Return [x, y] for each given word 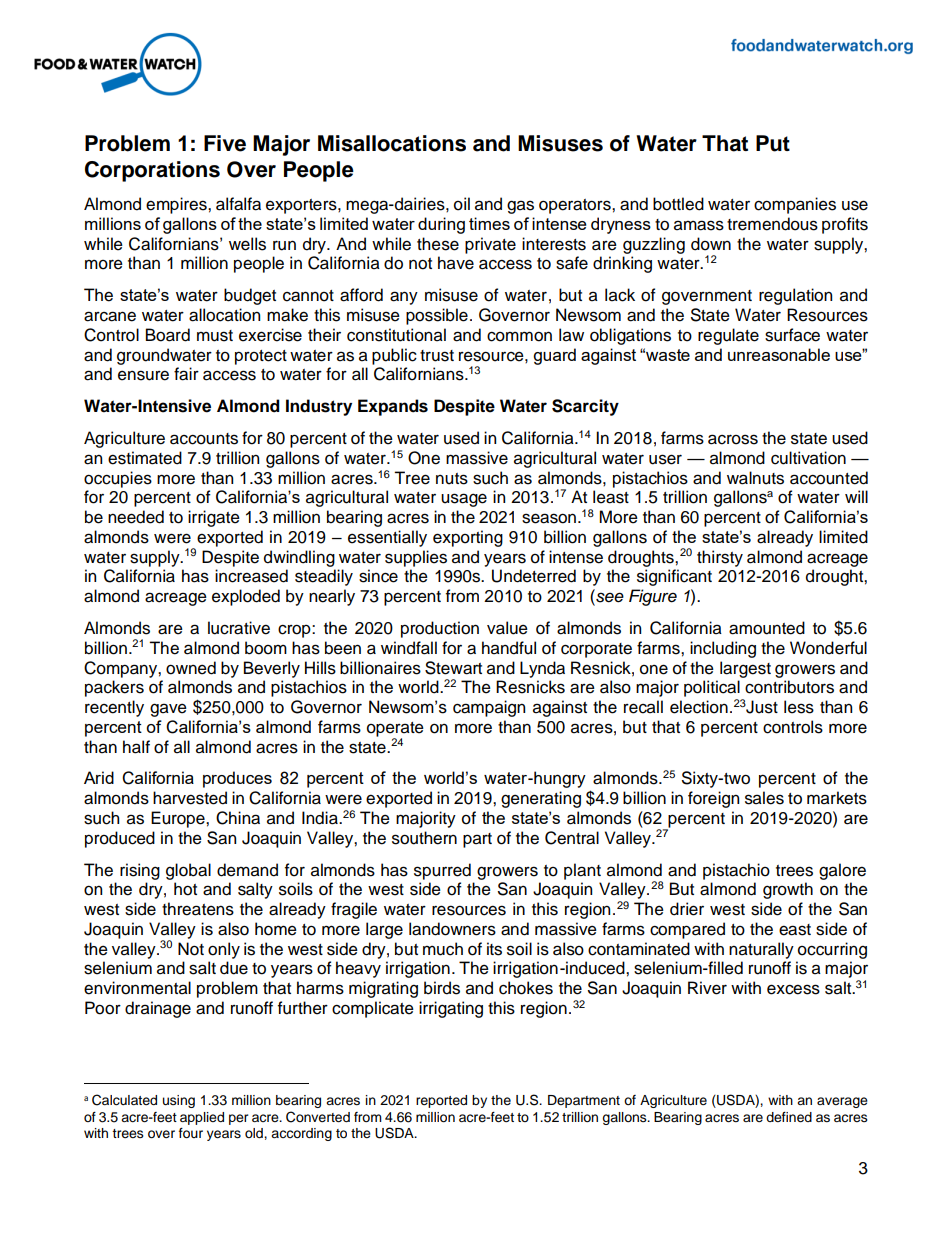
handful [509, 648]
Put [773, 143]
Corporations [152, 171]
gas [520, 207]
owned [191, 668]
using [179, 1101]
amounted [767, 628]
